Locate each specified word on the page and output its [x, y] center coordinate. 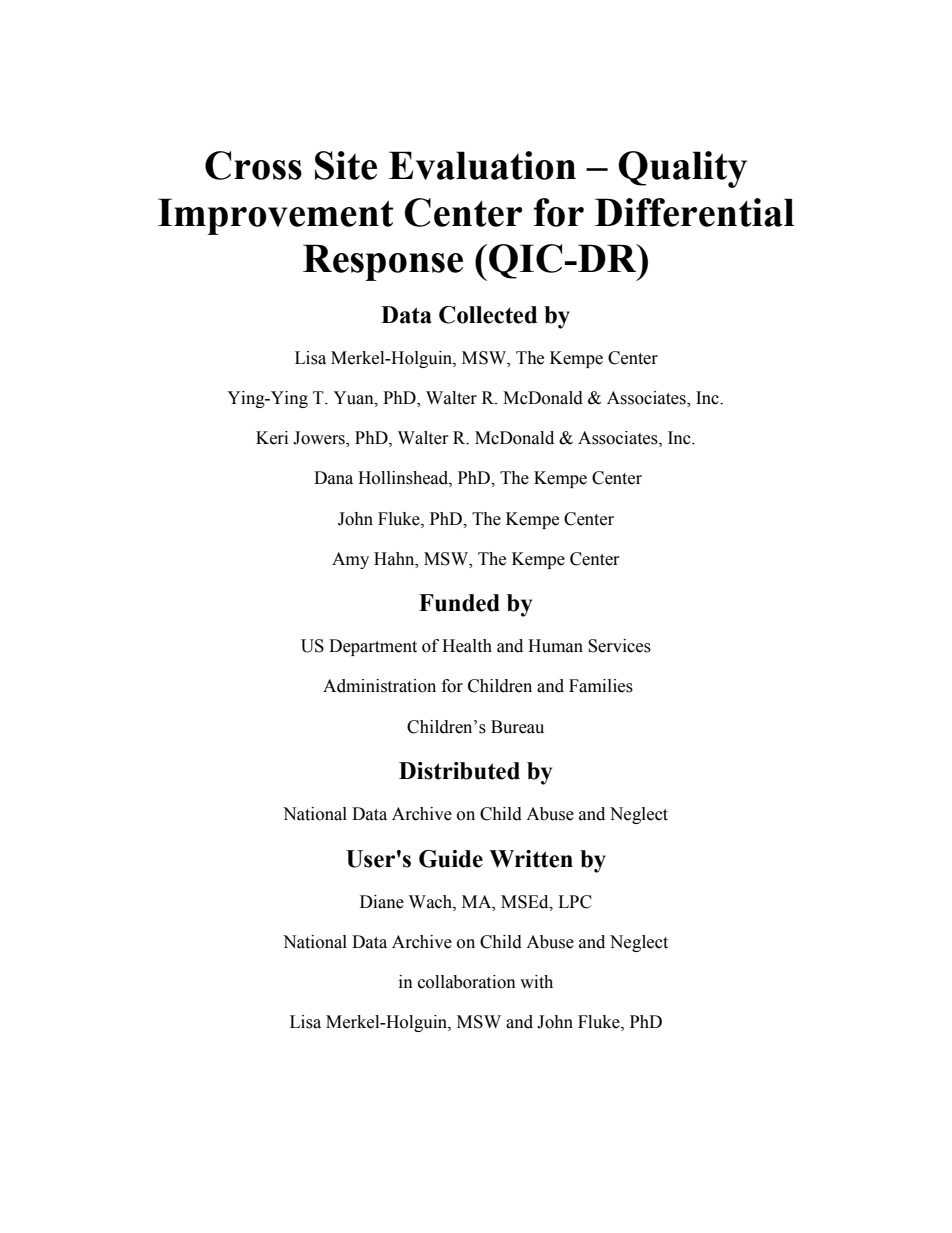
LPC [575, 902]
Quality [682, 169]
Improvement [276, 216]
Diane [382, 902]
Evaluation [482, 165]
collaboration [467, 982]
